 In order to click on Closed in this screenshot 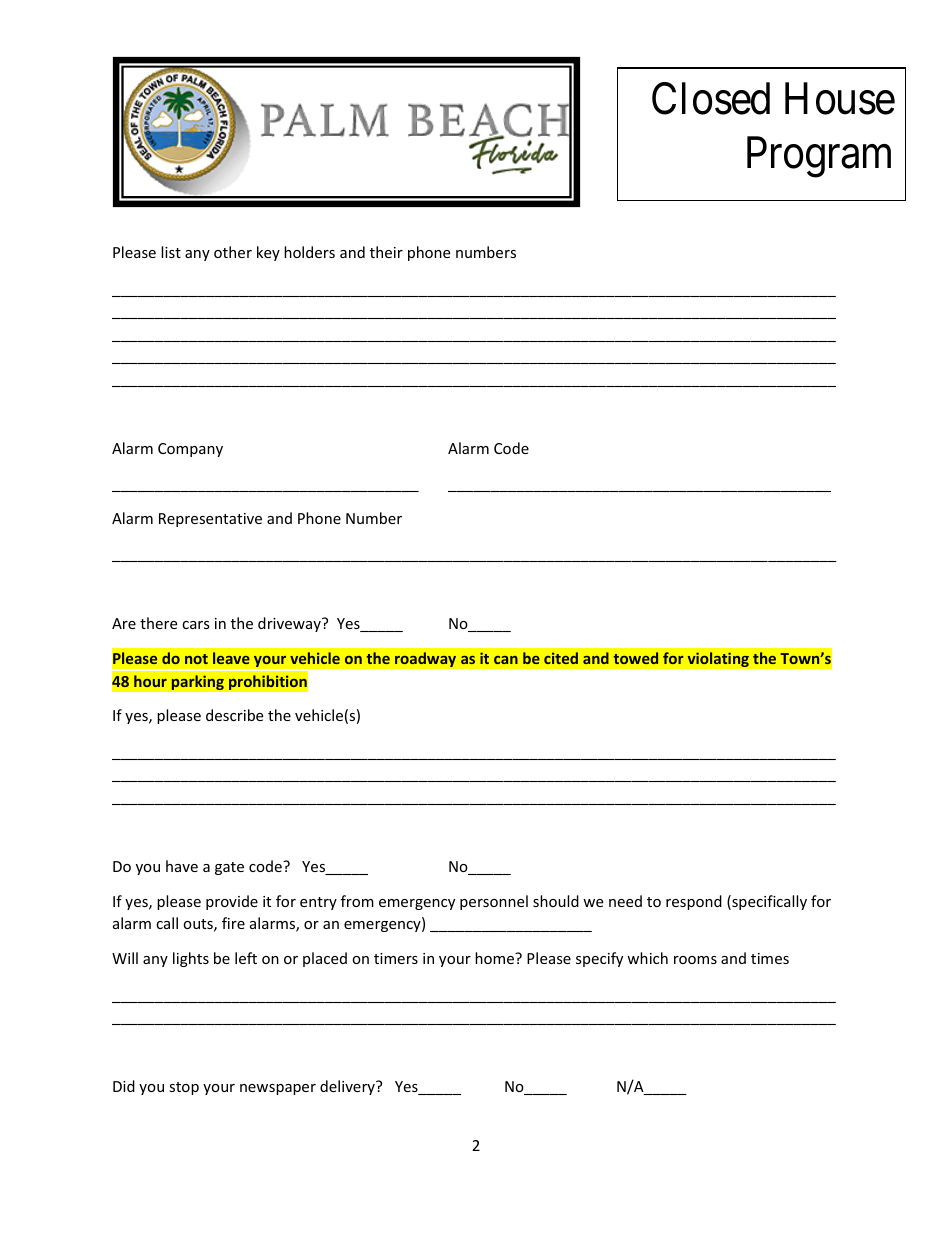, I will do `click(711, 98)`.
